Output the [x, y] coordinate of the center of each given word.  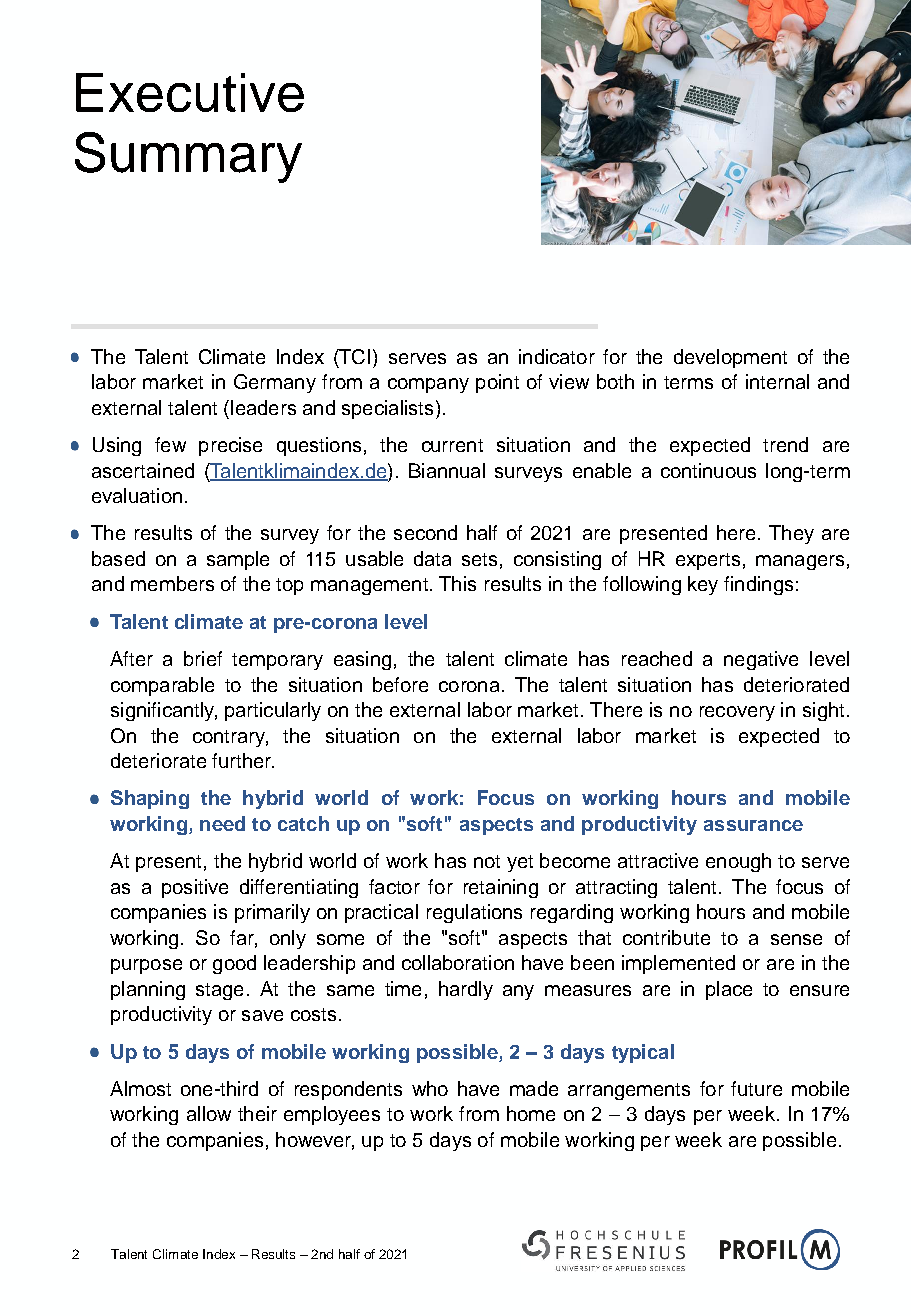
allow [209, 1113]
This [457, 583]
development [730, 358]
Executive [190, 92]
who [430, 1088]
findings [758, 585]
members [172, 583]
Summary [188, 157]
